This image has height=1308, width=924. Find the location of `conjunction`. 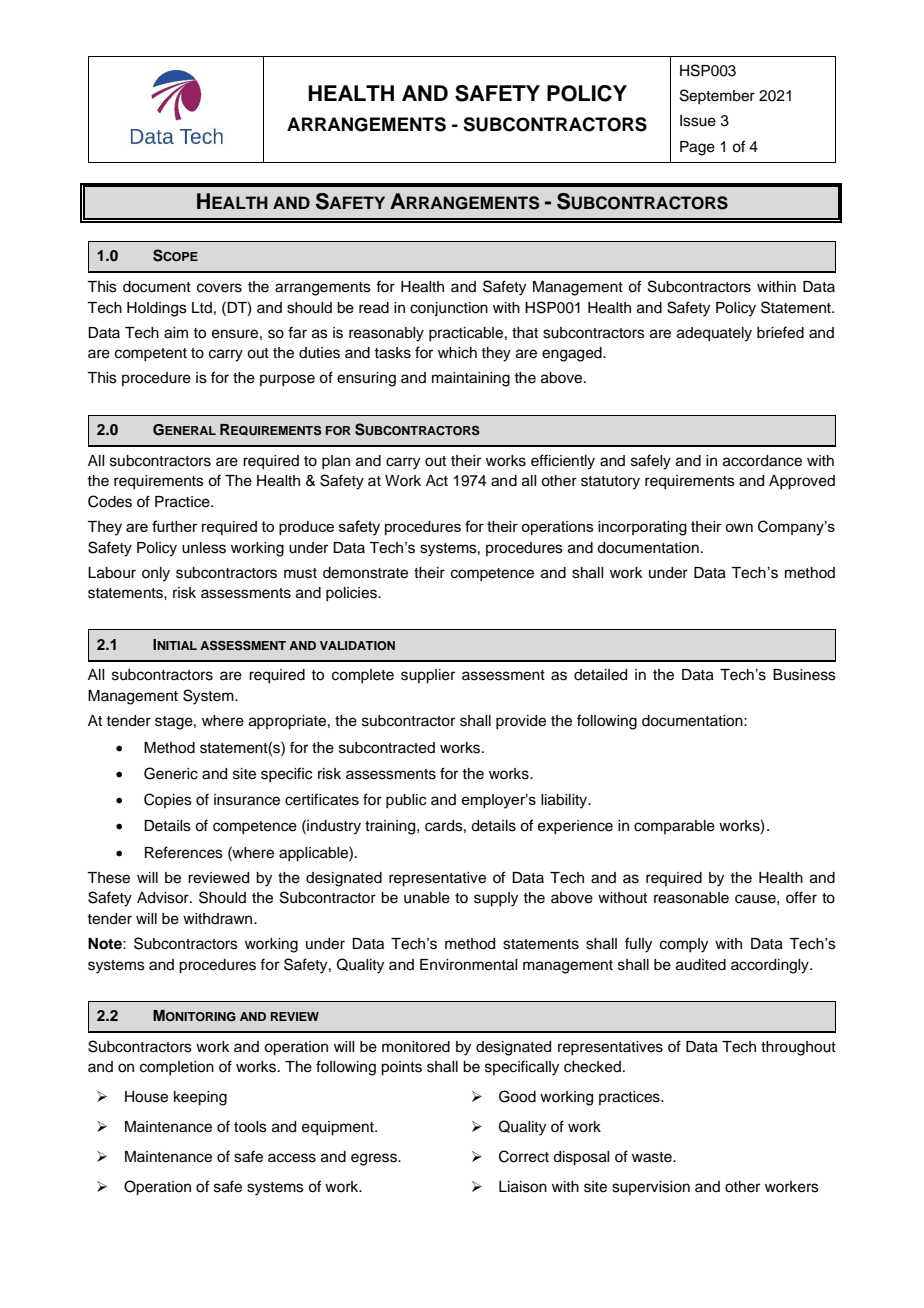

conjunction is located at coordinates (449, 309).
